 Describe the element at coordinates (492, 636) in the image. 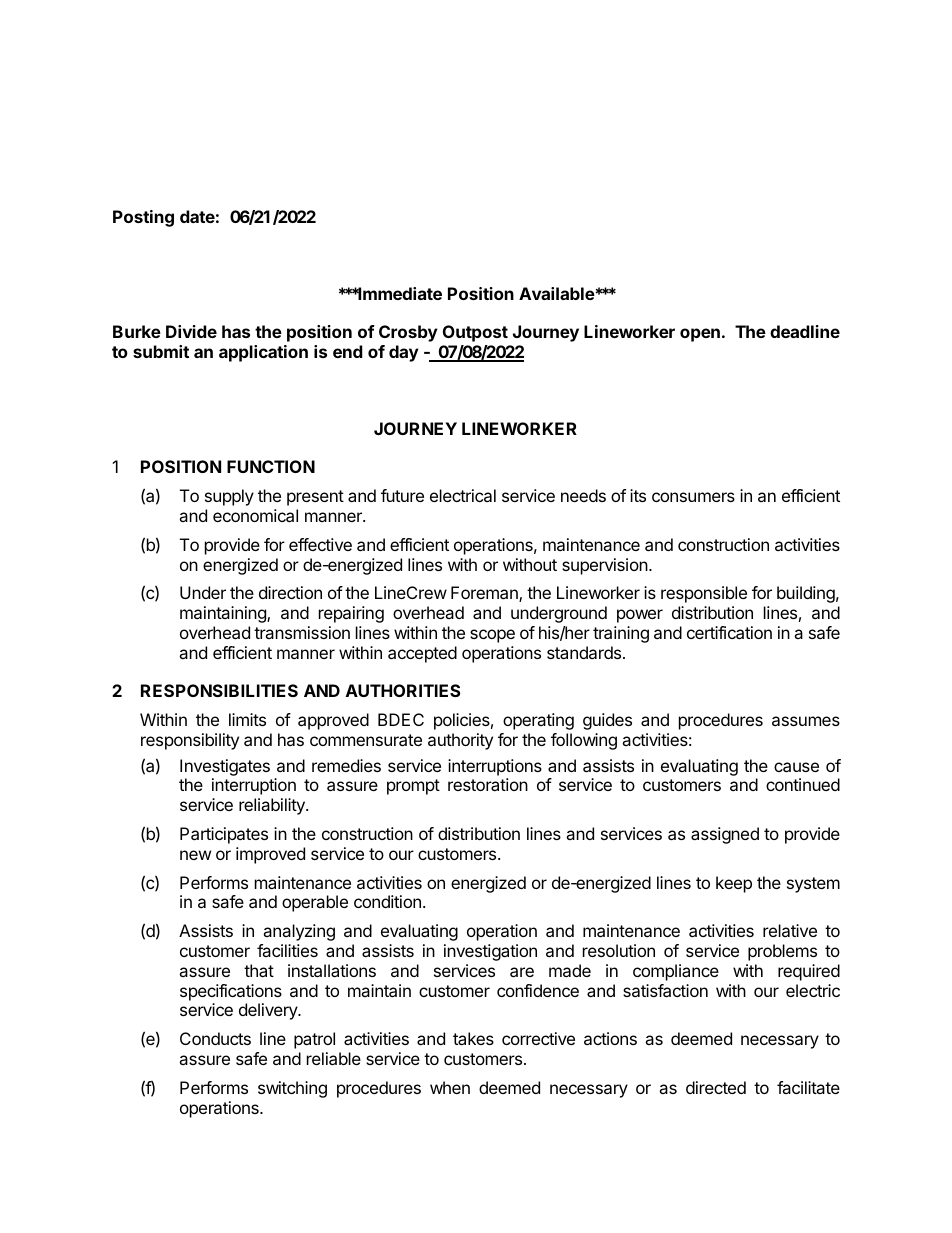

I see `scope` at that location.
